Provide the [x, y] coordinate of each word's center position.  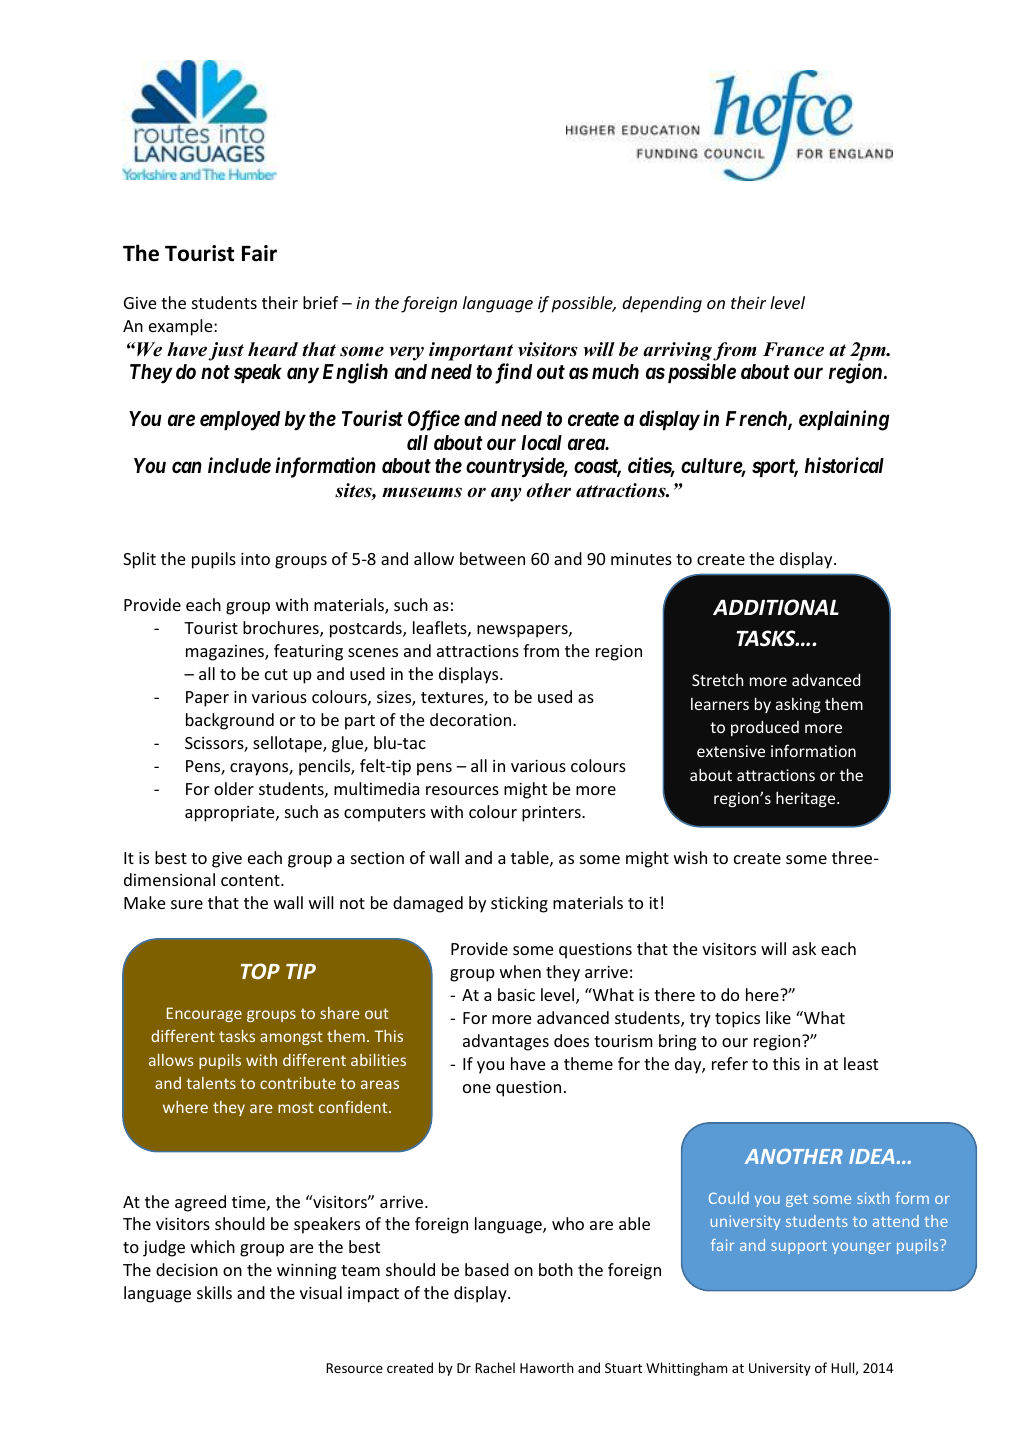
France [793, 349]
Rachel [495, 1367]
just [226, 351]
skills [214, 1292]
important [471, 351]
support [799, 1247]
